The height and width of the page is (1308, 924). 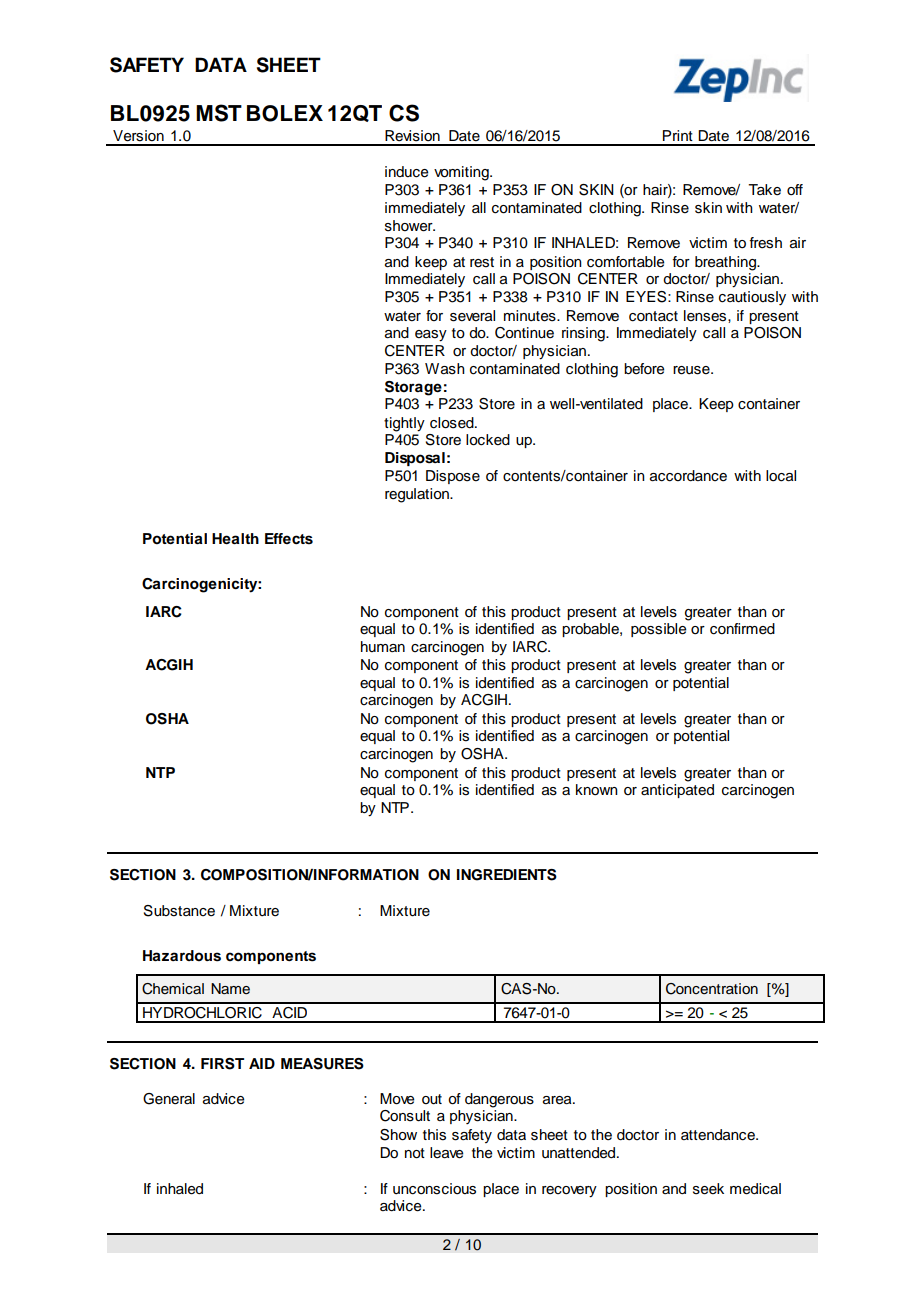 I want to click on vomiting, so click(x=462, y=173).
